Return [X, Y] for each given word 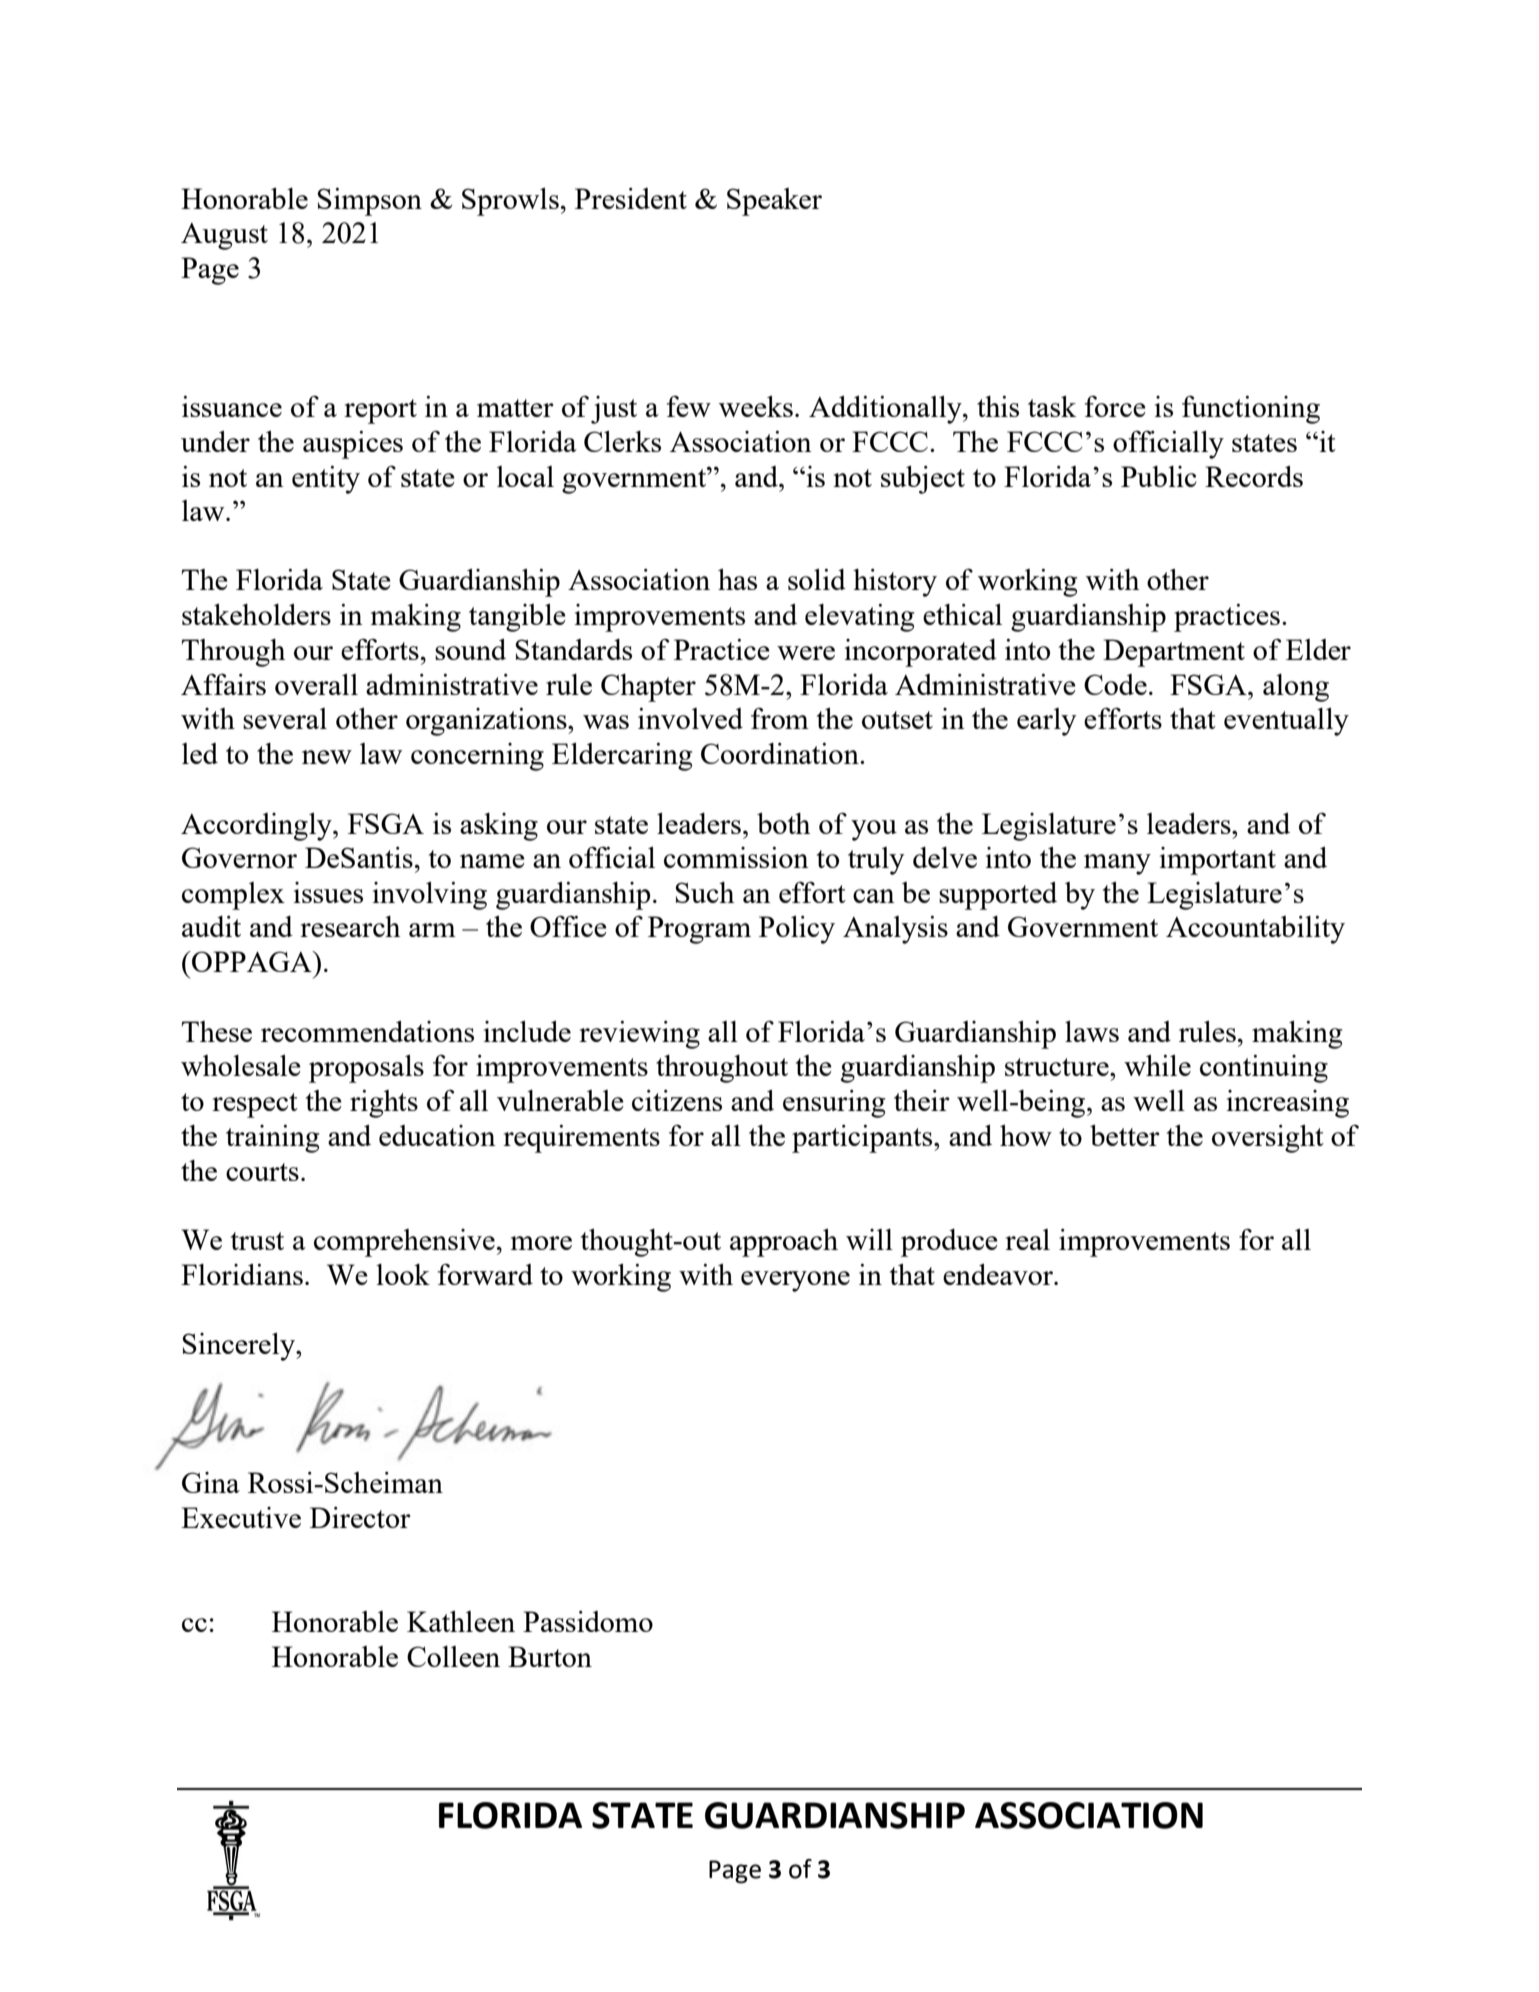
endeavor [999, 1274]
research [350, 926]
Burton [550, 1656]
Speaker [774, 202]
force [1115, 406]
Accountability [1255, 930]
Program [699, 930]
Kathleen [461, 1621]
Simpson [369, 202]
